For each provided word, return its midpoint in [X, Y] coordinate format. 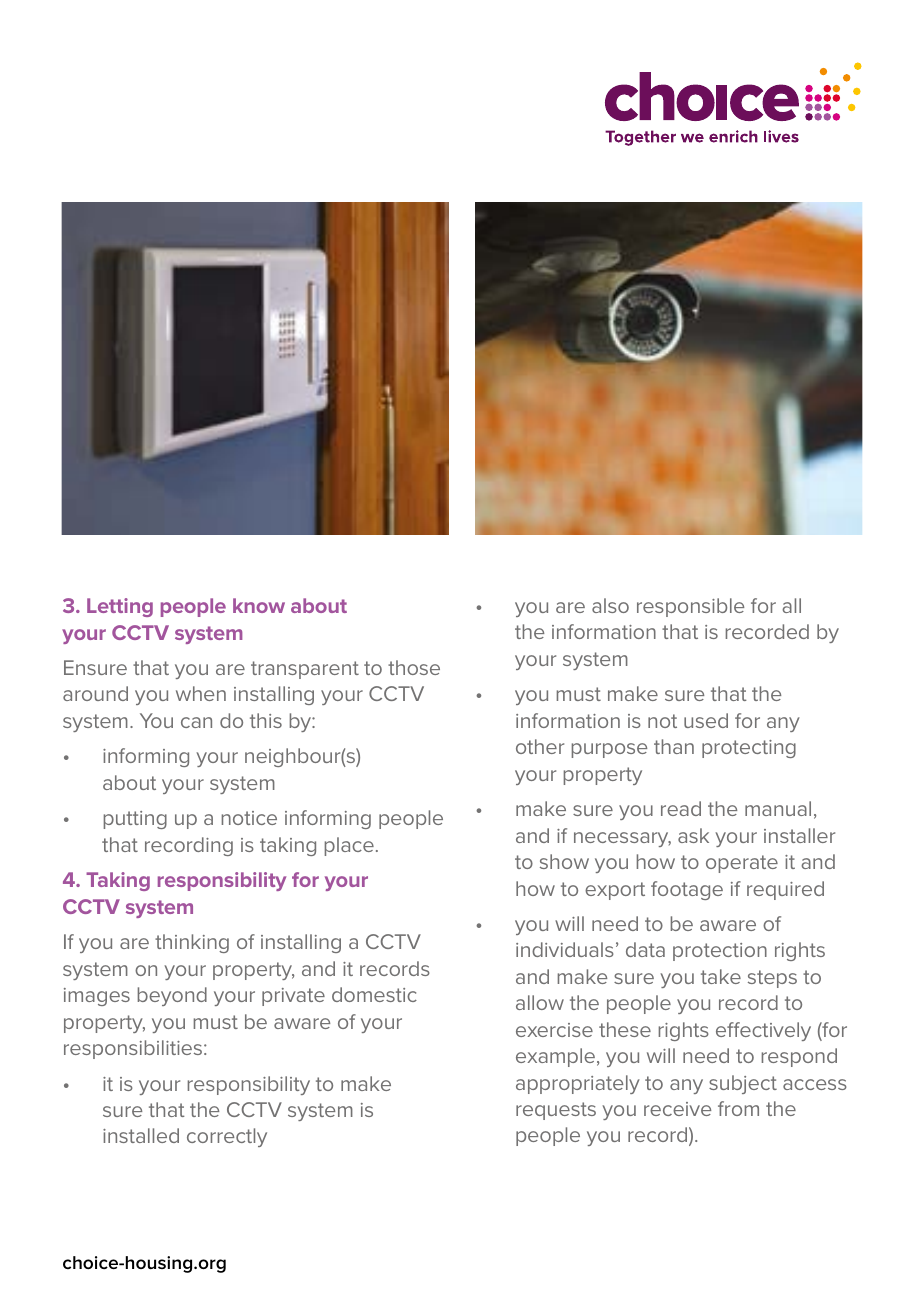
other [540, 746]
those [414, 667]
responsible [690, 607]
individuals [565, 949]
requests [556, 1111]
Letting [120, 607]
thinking [192, 943]
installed [141, 1135]
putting [135, 820]
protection [720, 952]
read [681, 808]
